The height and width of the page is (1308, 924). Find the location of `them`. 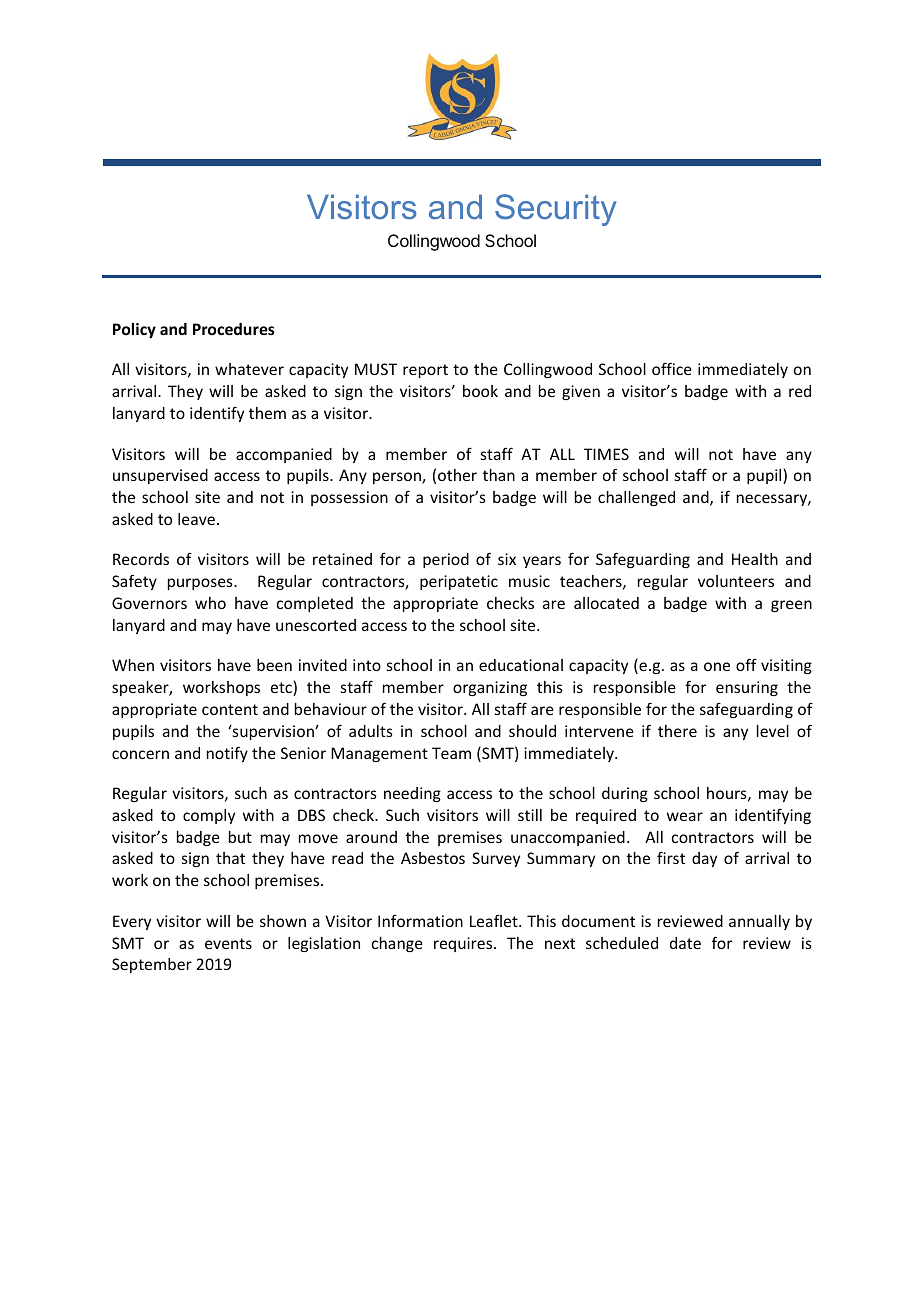

them is located at coordinates (267, 413).
